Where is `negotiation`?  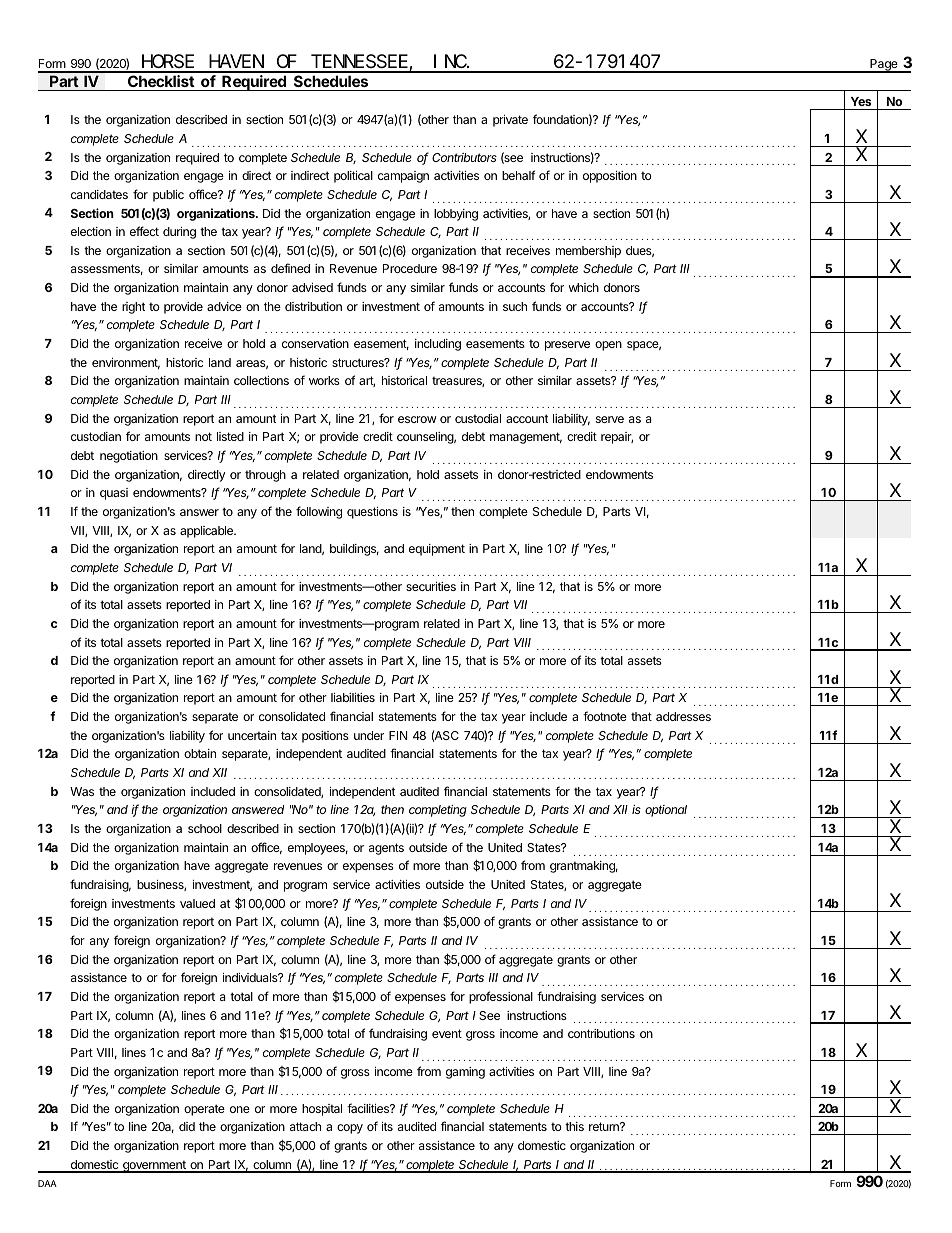 negotiation is located at coordinates (129, 457).
